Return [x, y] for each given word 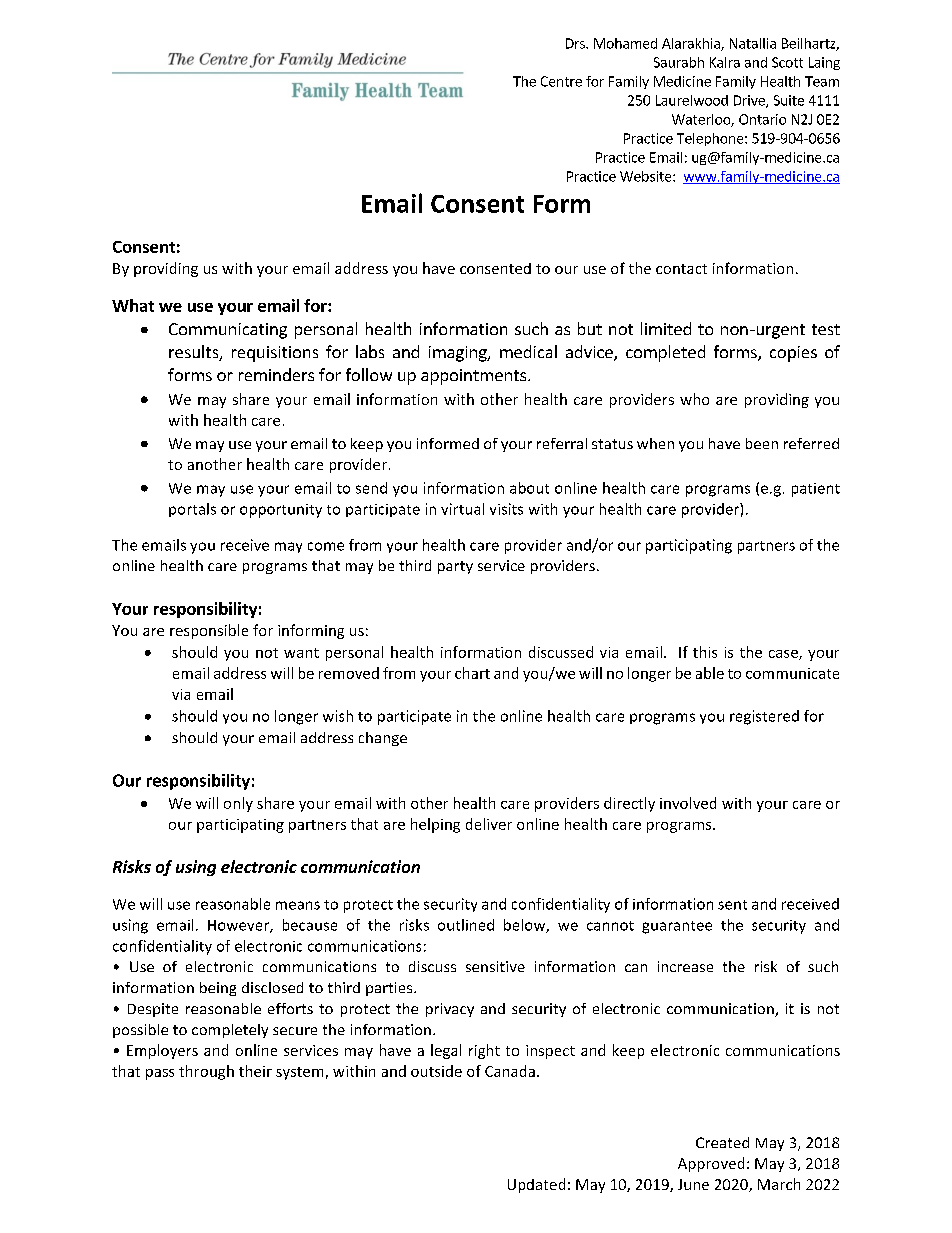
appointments [475, 377]
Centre [561, 81]
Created [722, 1142]
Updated [536, 1185]
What [133, 305]
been [762, 443]
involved [688, 803]
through [206, 1072]
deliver [489, 824]
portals [192, 510]
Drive [750, 101]
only [238, 804]
